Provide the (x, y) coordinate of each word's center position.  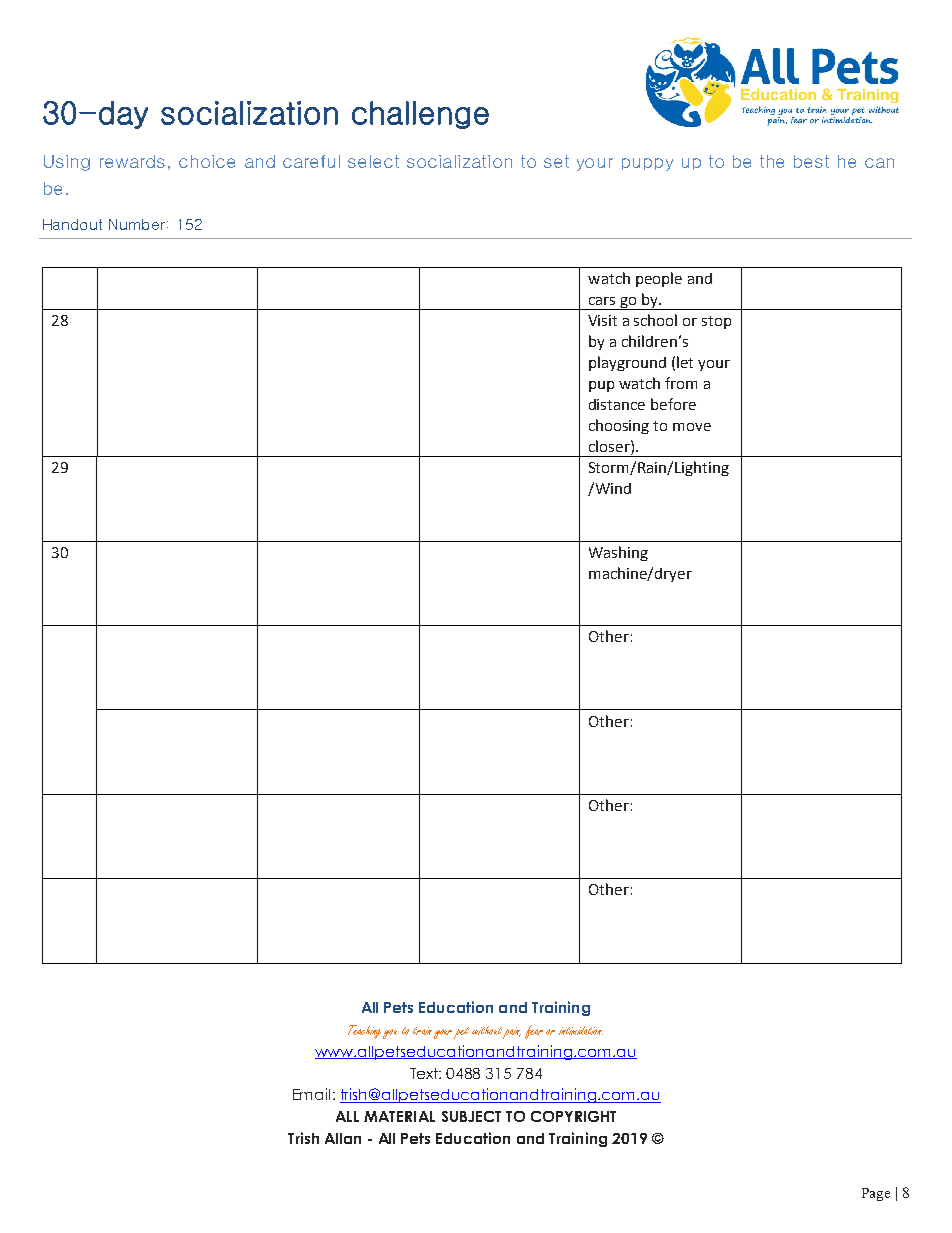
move (692, 427)
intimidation (581, 1030)
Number (137, 224)
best (811, 161)
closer (610, 446)
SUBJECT (471, 1116)
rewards (132, 161)
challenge (420, 115)
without (488, 1031)
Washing (618, 553)
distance (617, 404)
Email (311, 1094)
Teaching (364, 1032)
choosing (619, 426)
